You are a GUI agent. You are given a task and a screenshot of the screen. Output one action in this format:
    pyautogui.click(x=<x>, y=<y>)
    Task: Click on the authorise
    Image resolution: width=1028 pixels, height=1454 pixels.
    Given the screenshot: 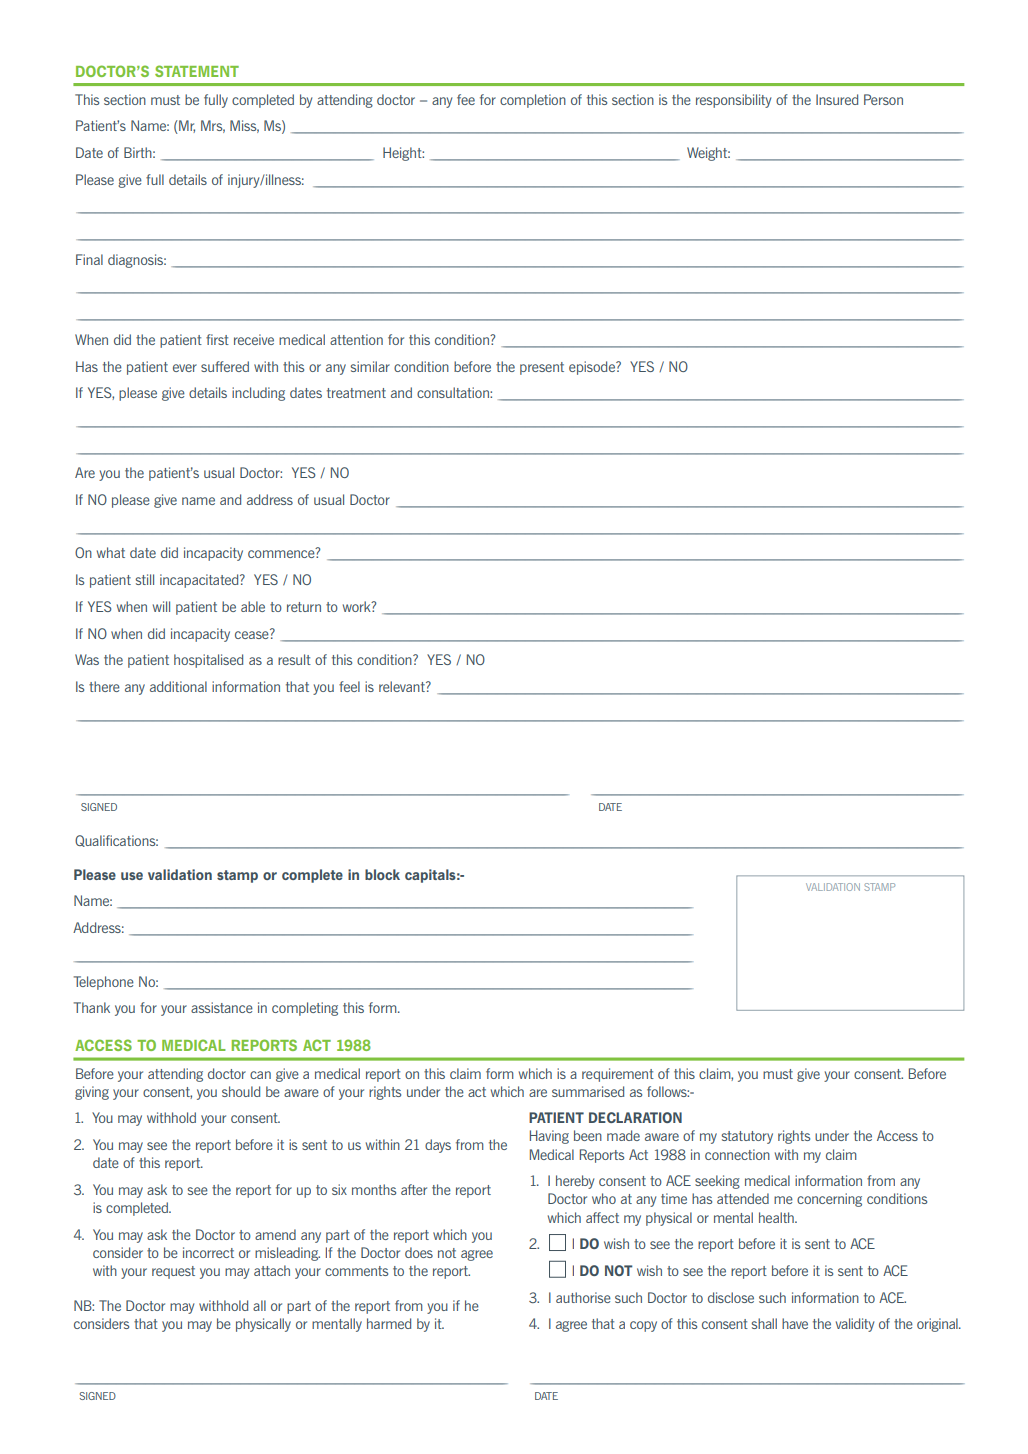 What is the action you would take?
    pyautogui.click(x=583, y=1297)
